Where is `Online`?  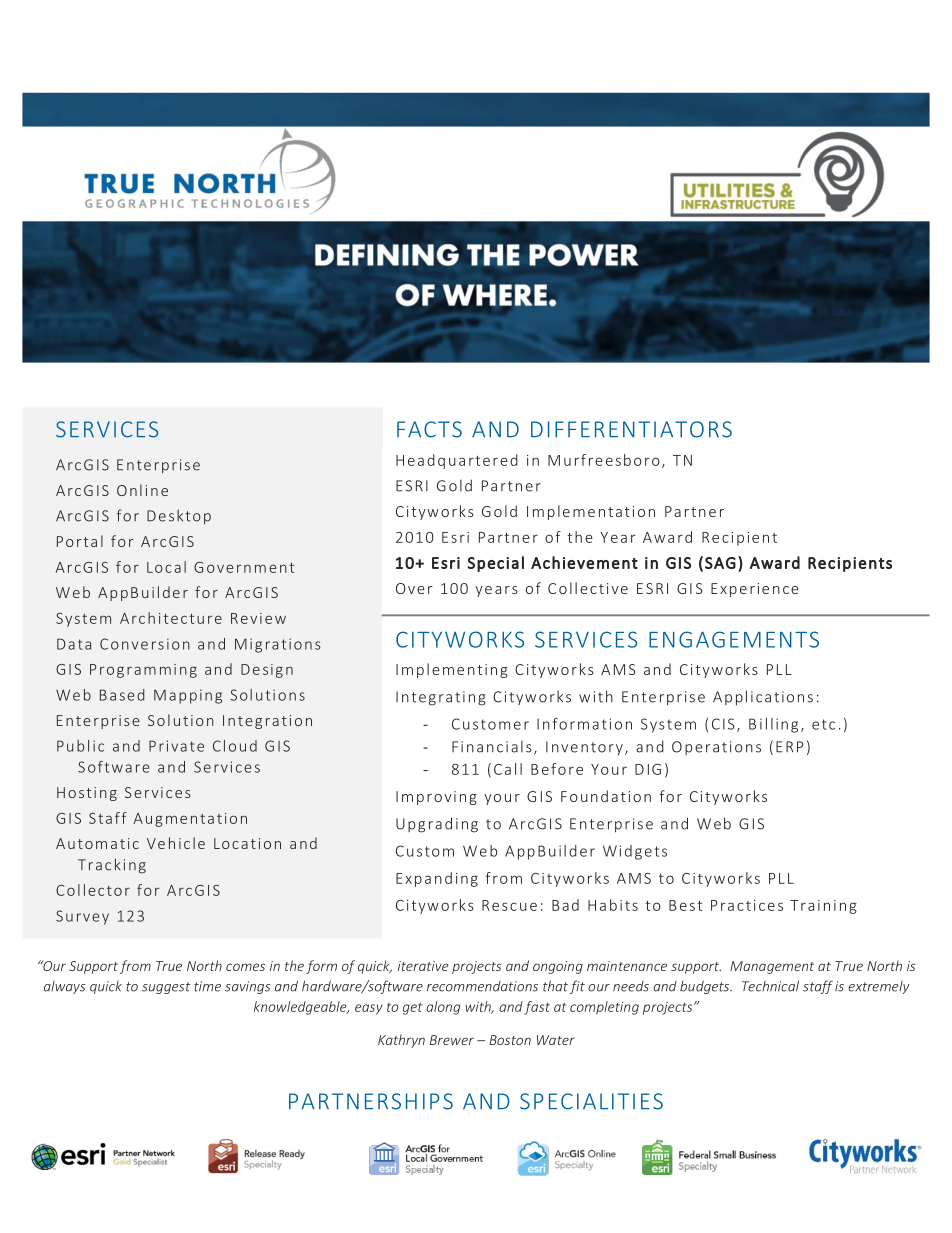 Online is located at coordinates (142, 490).
